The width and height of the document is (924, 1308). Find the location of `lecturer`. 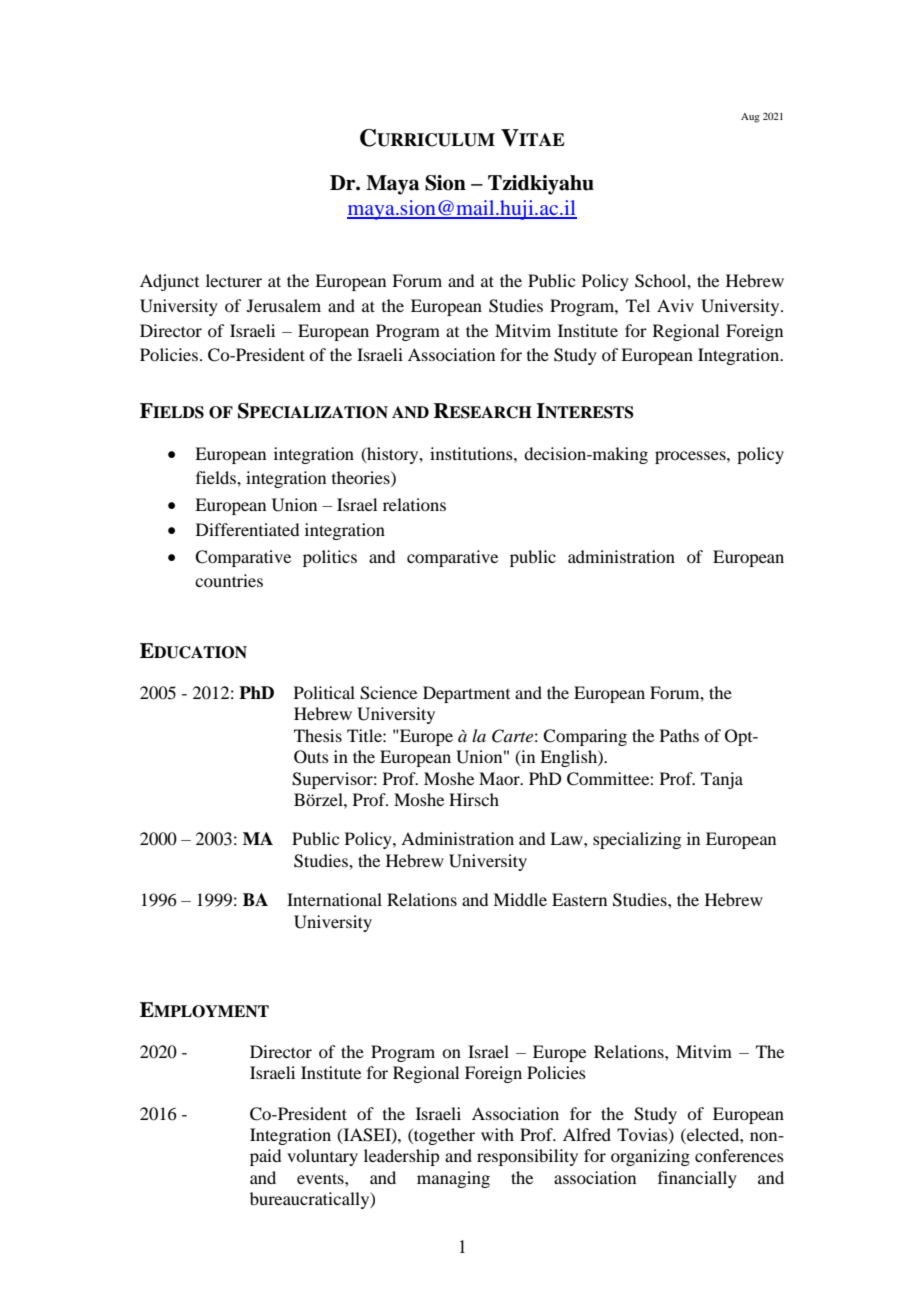

lecturer is located at coordinates (234, 280).
